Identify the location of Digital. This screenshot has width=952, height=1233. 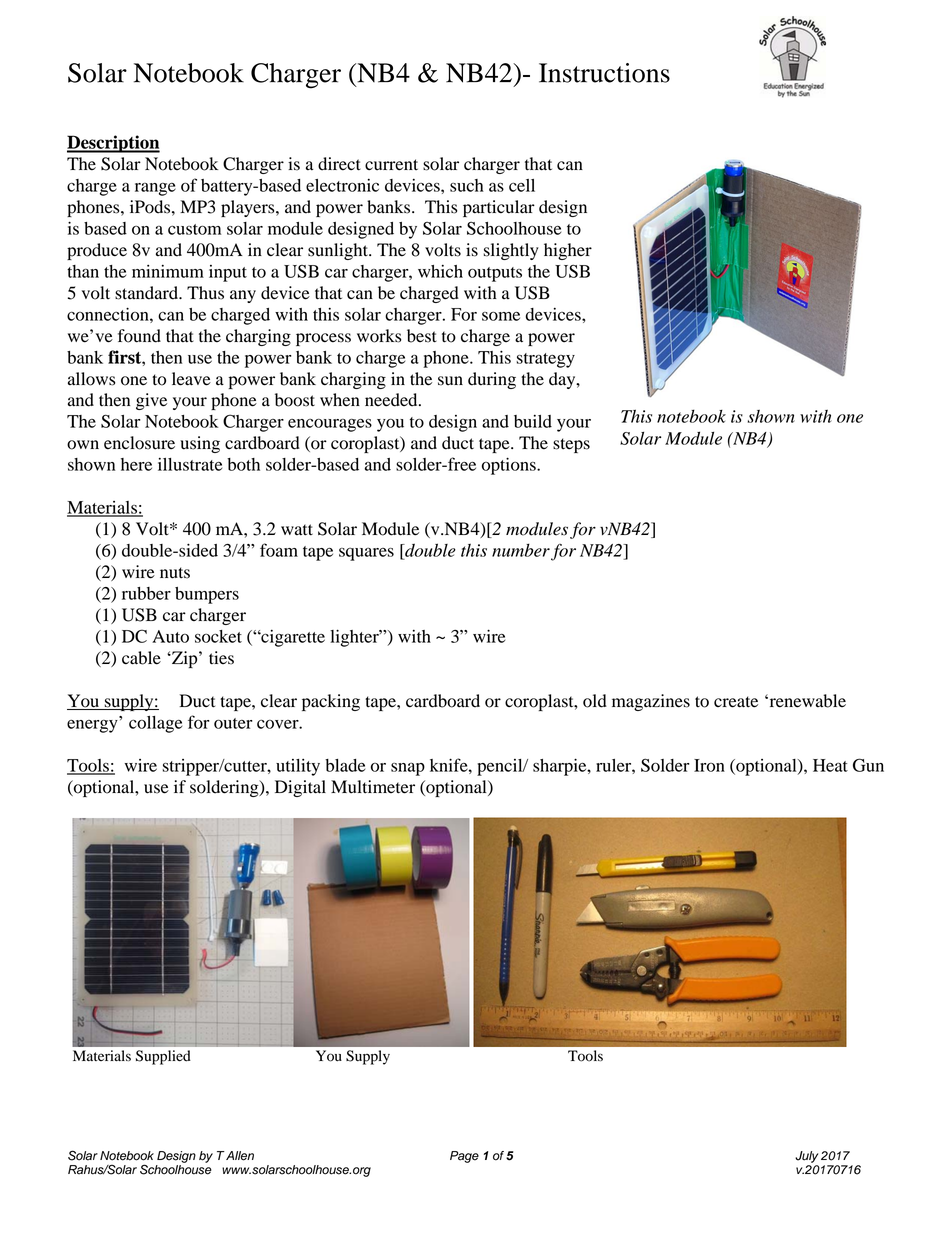
(300, 788).
